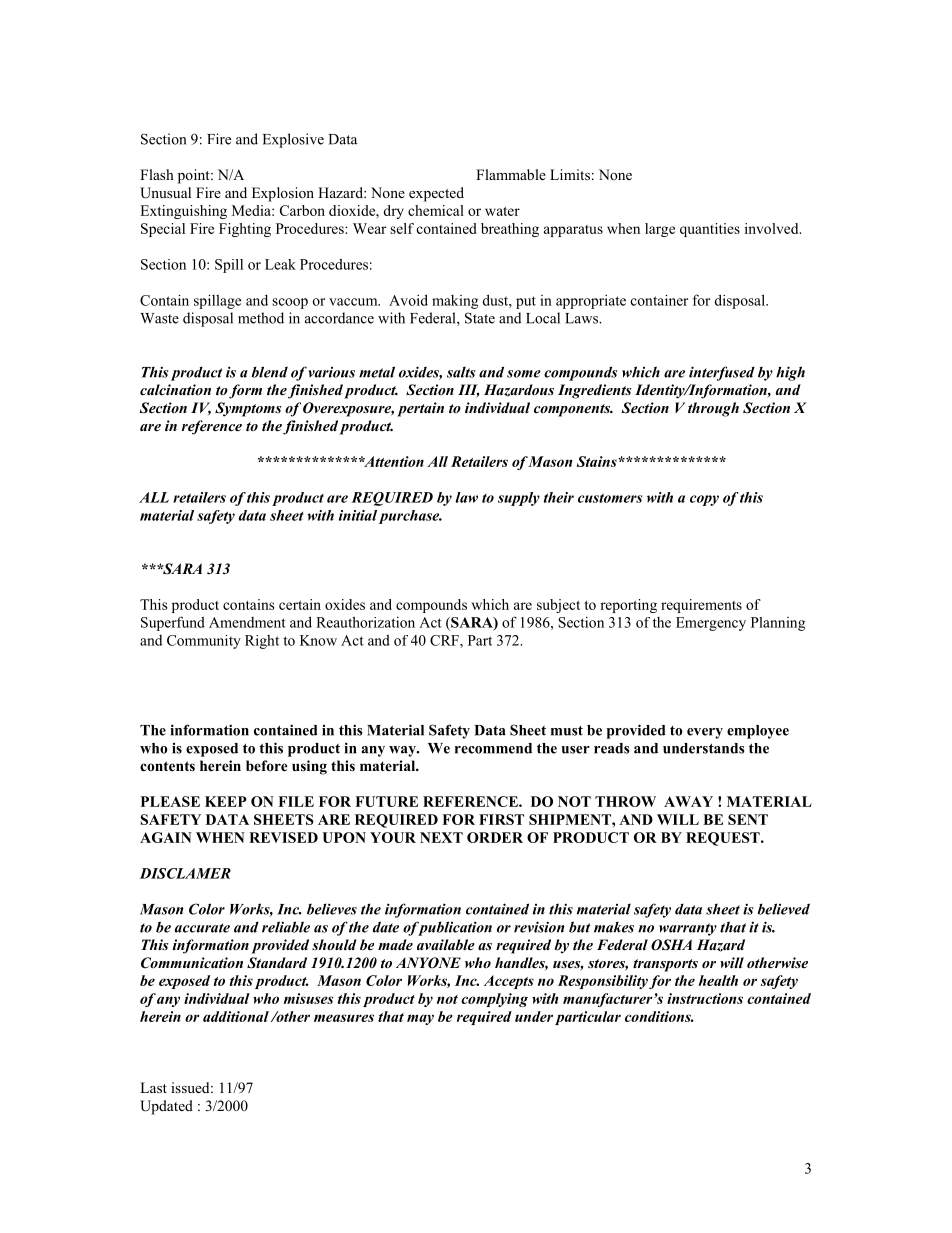 The height and width of the image is (1233, 952). Describe the element at coordinates (248, 409) in the image. I see `Symptoms` at that location.
